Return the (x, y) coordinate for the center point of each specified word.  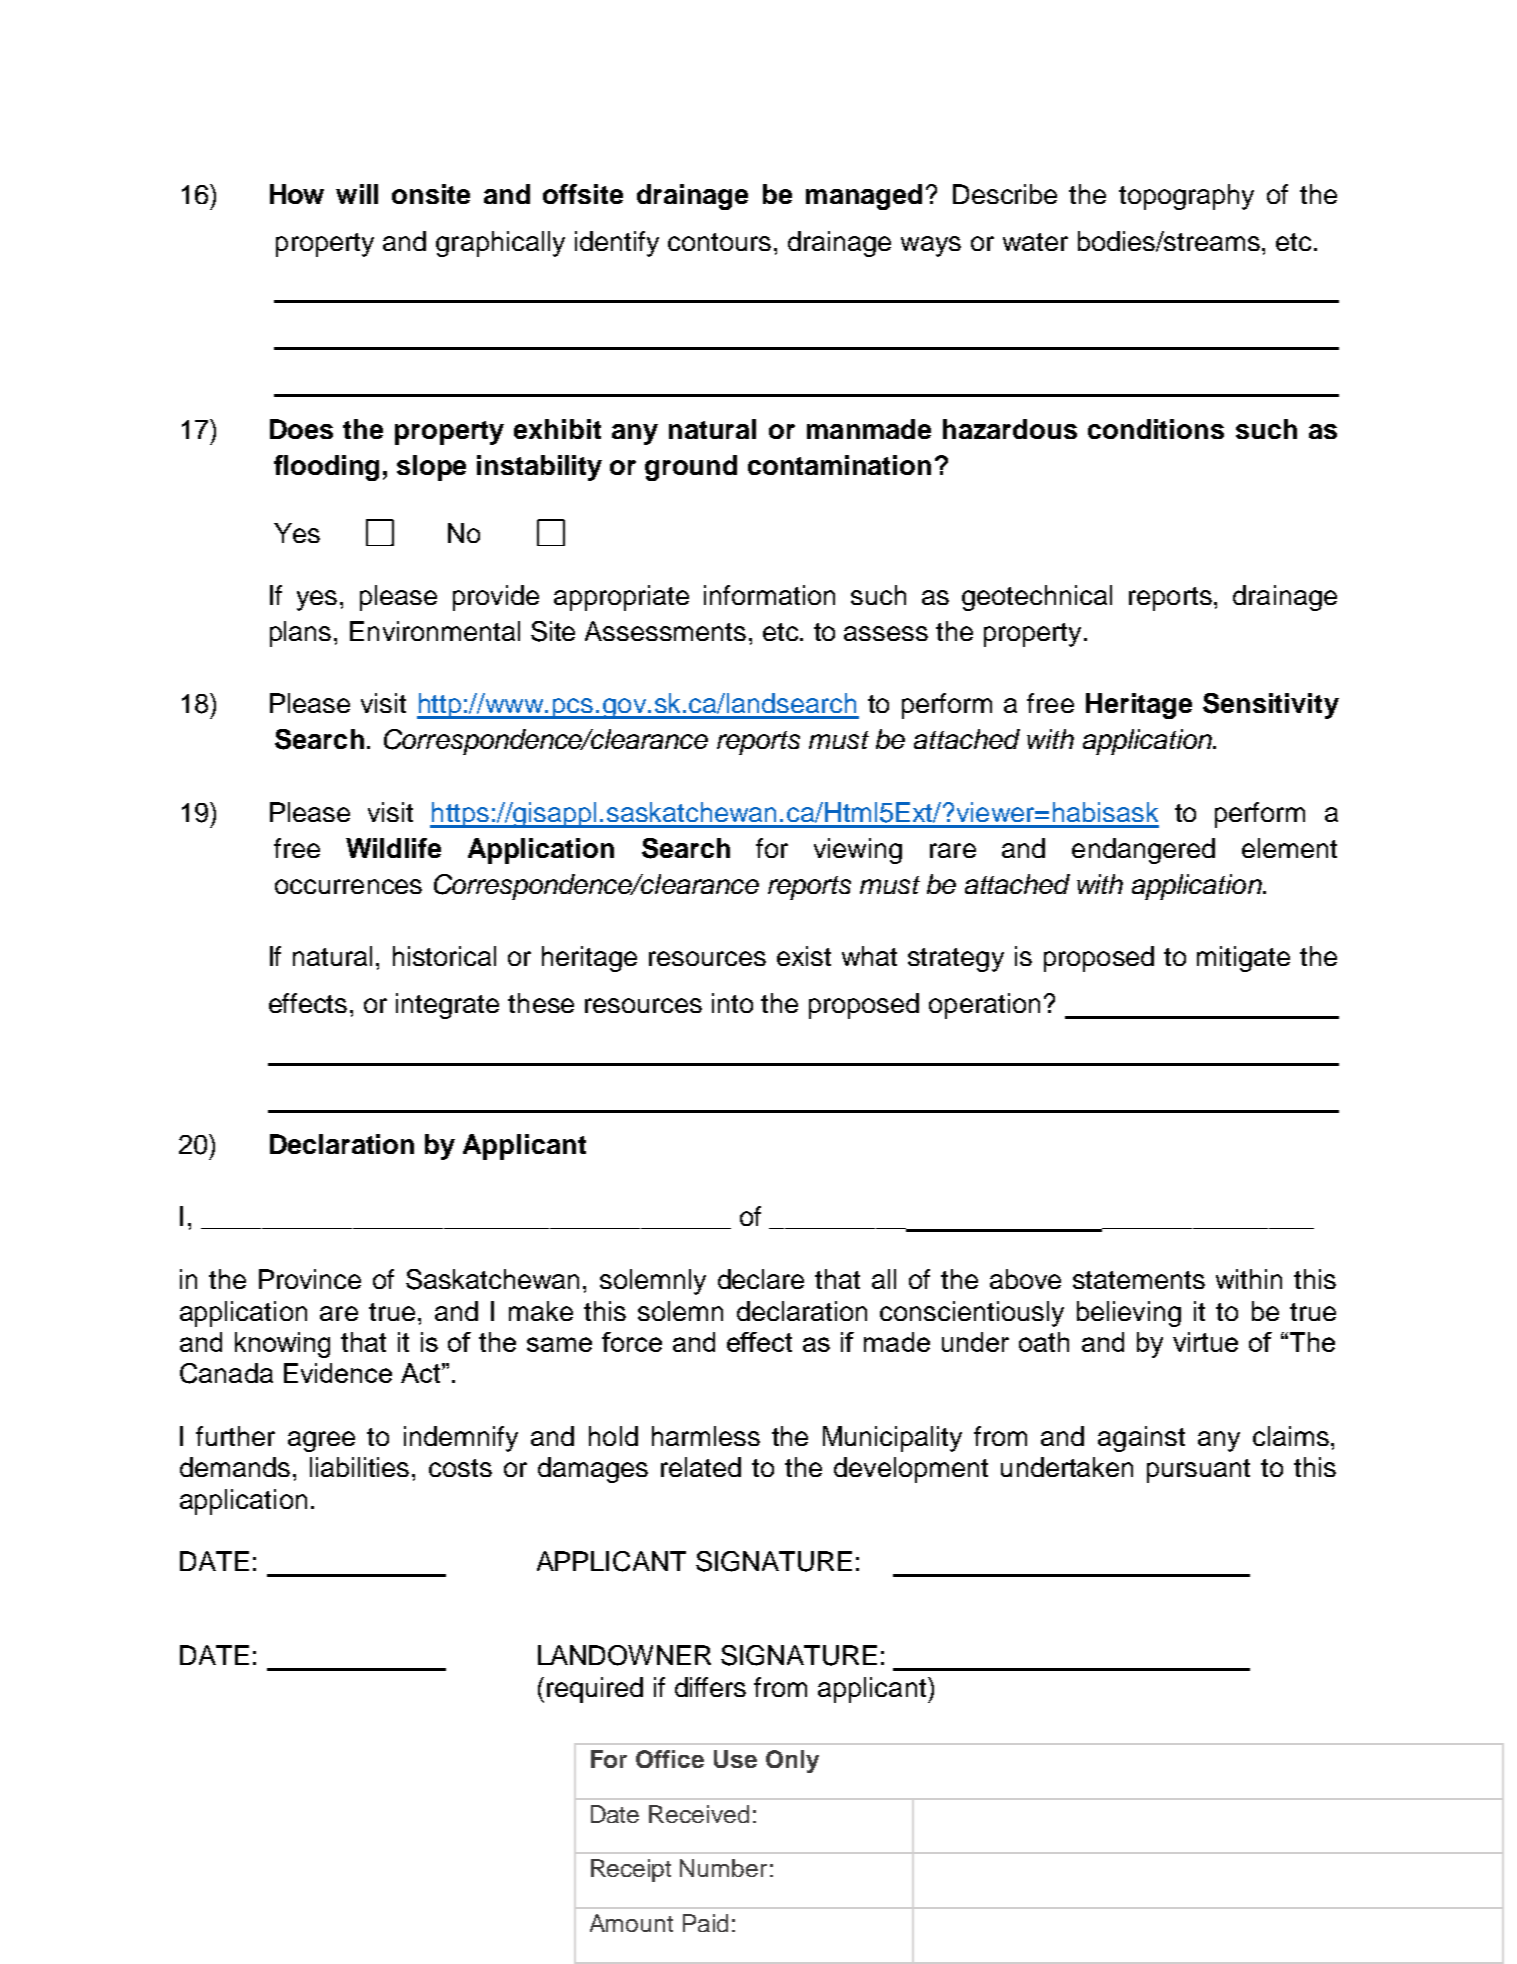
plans (300, 634)
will (357, 194)
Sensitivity (1271, 706)
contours (719, 242)
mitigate (1243, 959)
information (769, 595)
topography (1186, 197)
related (701, 1467)
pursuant (1198, 1471)
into (732, 1003)
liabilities (361, 1467)
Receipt (631, 1870)
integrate (447, 1006)
